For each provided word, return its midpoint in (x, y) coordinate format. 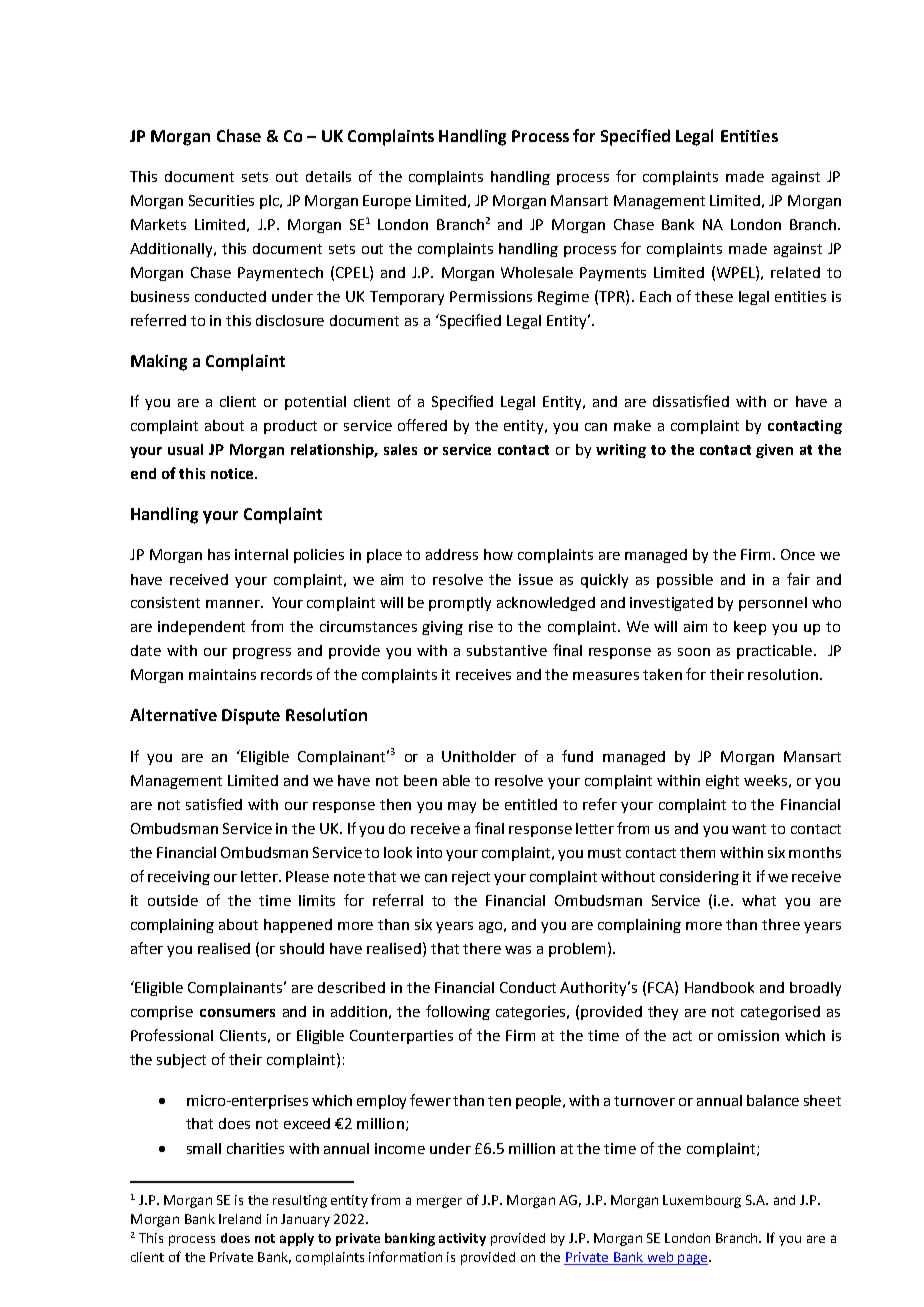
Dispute (251, 717)
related (795, 272)
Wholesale (537, 272)
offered (422, 425)
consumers (237, 1013)
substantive (507, 650)
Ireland (240, 1219)
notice (233, 473)
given (774, 451)
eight (722, 782)
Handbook (719, 987)
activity (462, 1239)
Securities (221, 200)
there (482, 948)
